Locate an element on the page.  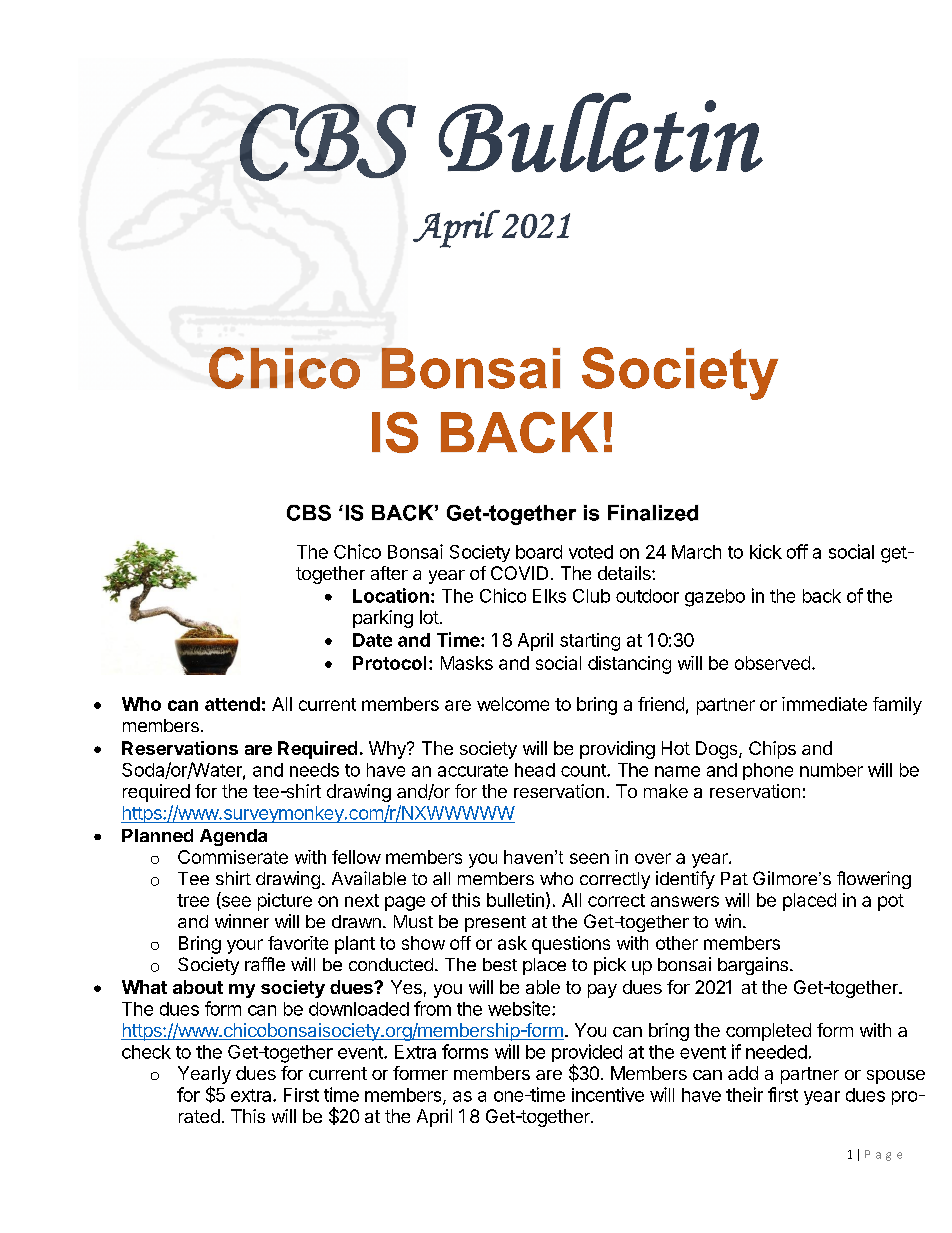
COVID is located at coordinates (519, 573).
